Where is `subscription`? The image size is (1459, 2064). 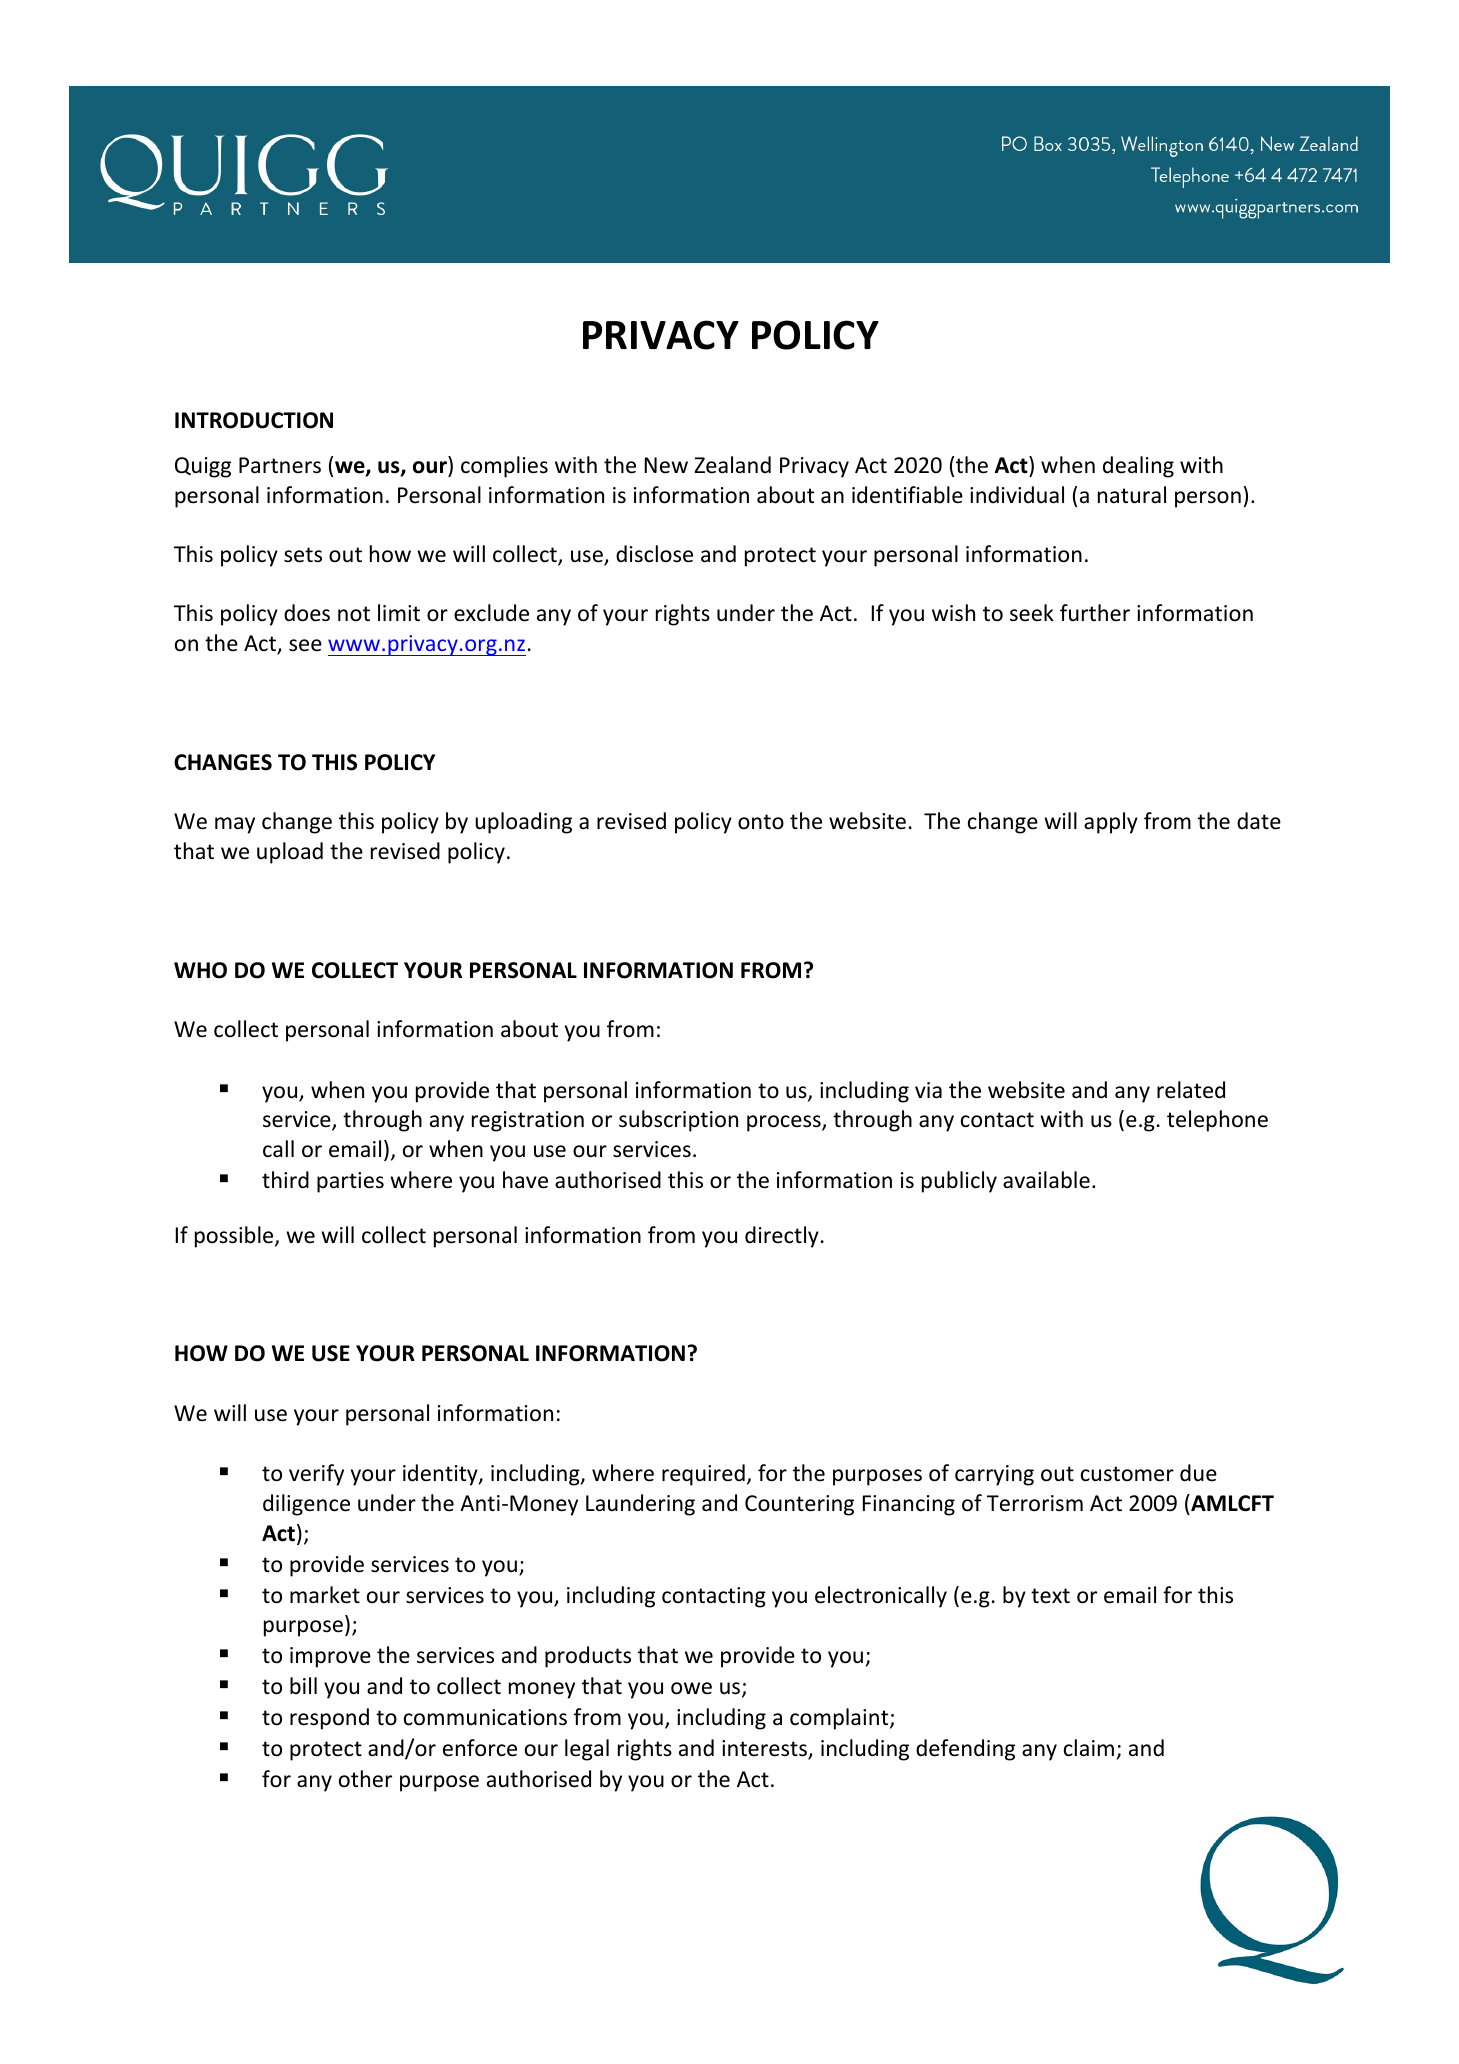 subscription is located at coordinates (678, 1121).
